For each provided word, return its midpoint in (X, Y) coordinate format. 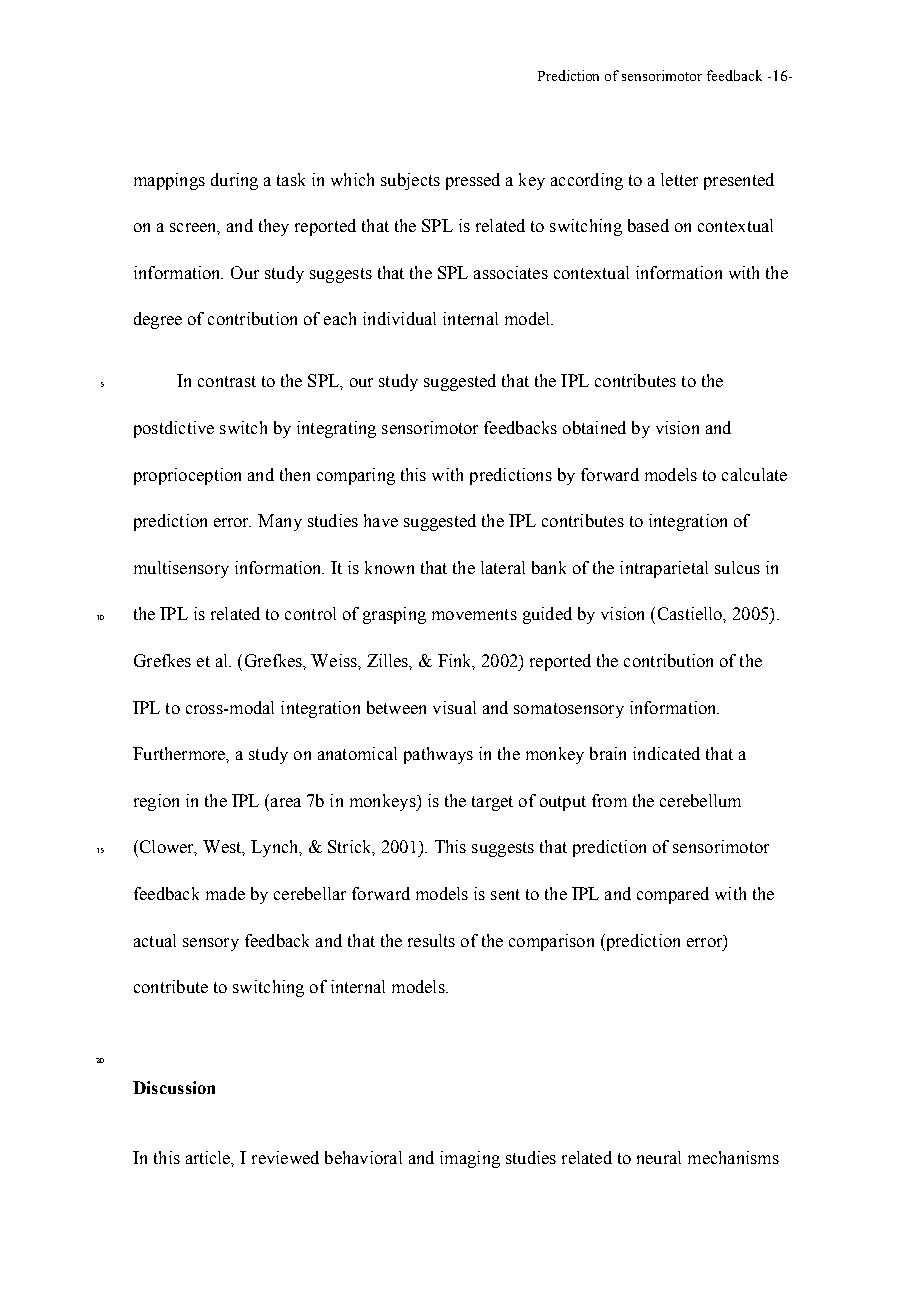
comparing (356, 476)
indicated (666, 753)
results (431, 940)
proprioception (187, 476)
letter (679, 179)
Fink (456, 661)
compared (673, 895)
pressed (473, 181)
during (234, 181)
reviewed (285, 1157)
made (225, 893)
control (310, 613)
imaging (470, 1159)
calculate (754, 474)
